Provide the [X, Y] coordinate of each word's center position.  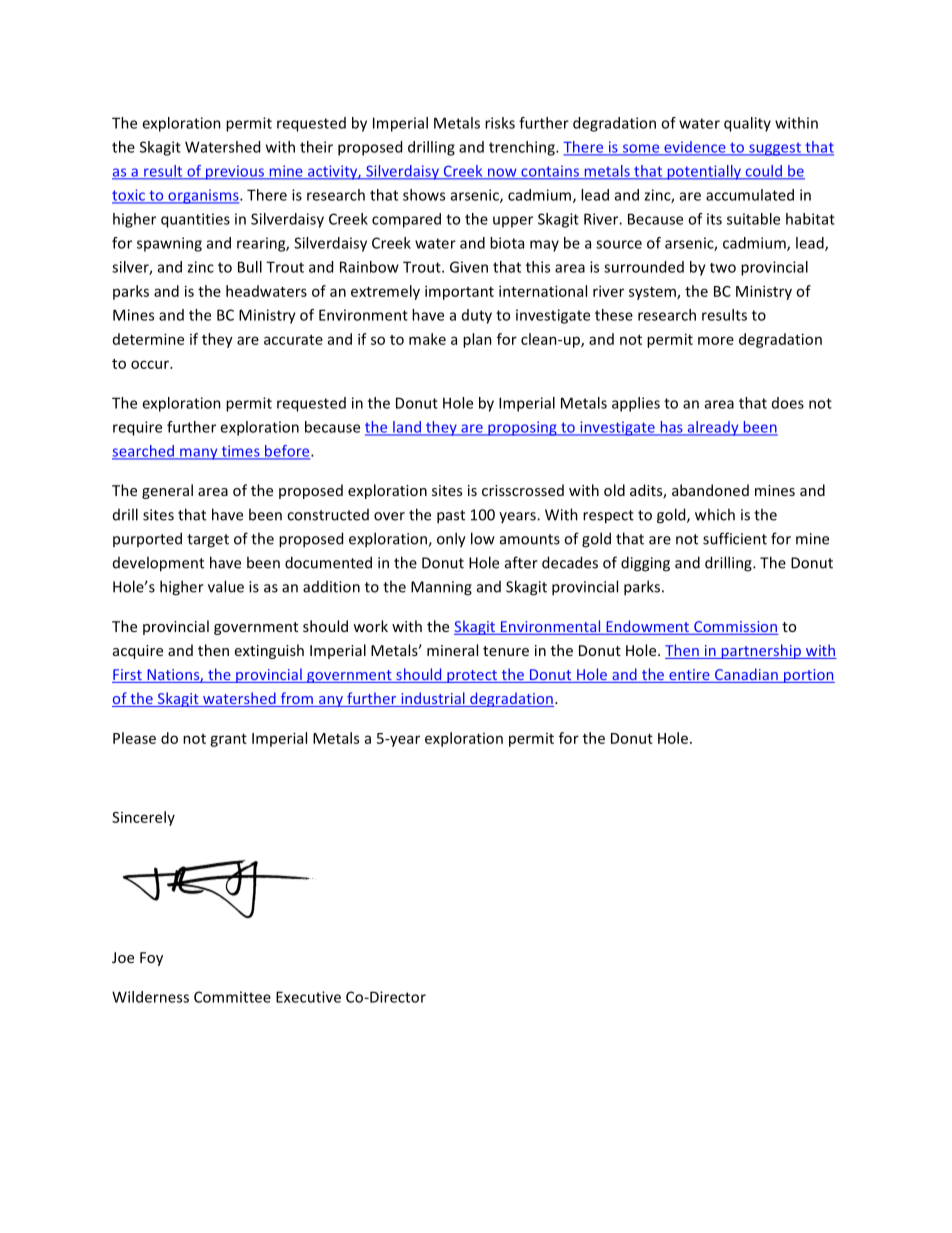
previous [235, 172]
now [502, 173]
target [208, 541]
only [451, 540]
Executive [308, 997]
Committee [232, 997]
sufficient [735, 538]
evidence [695, 148]
